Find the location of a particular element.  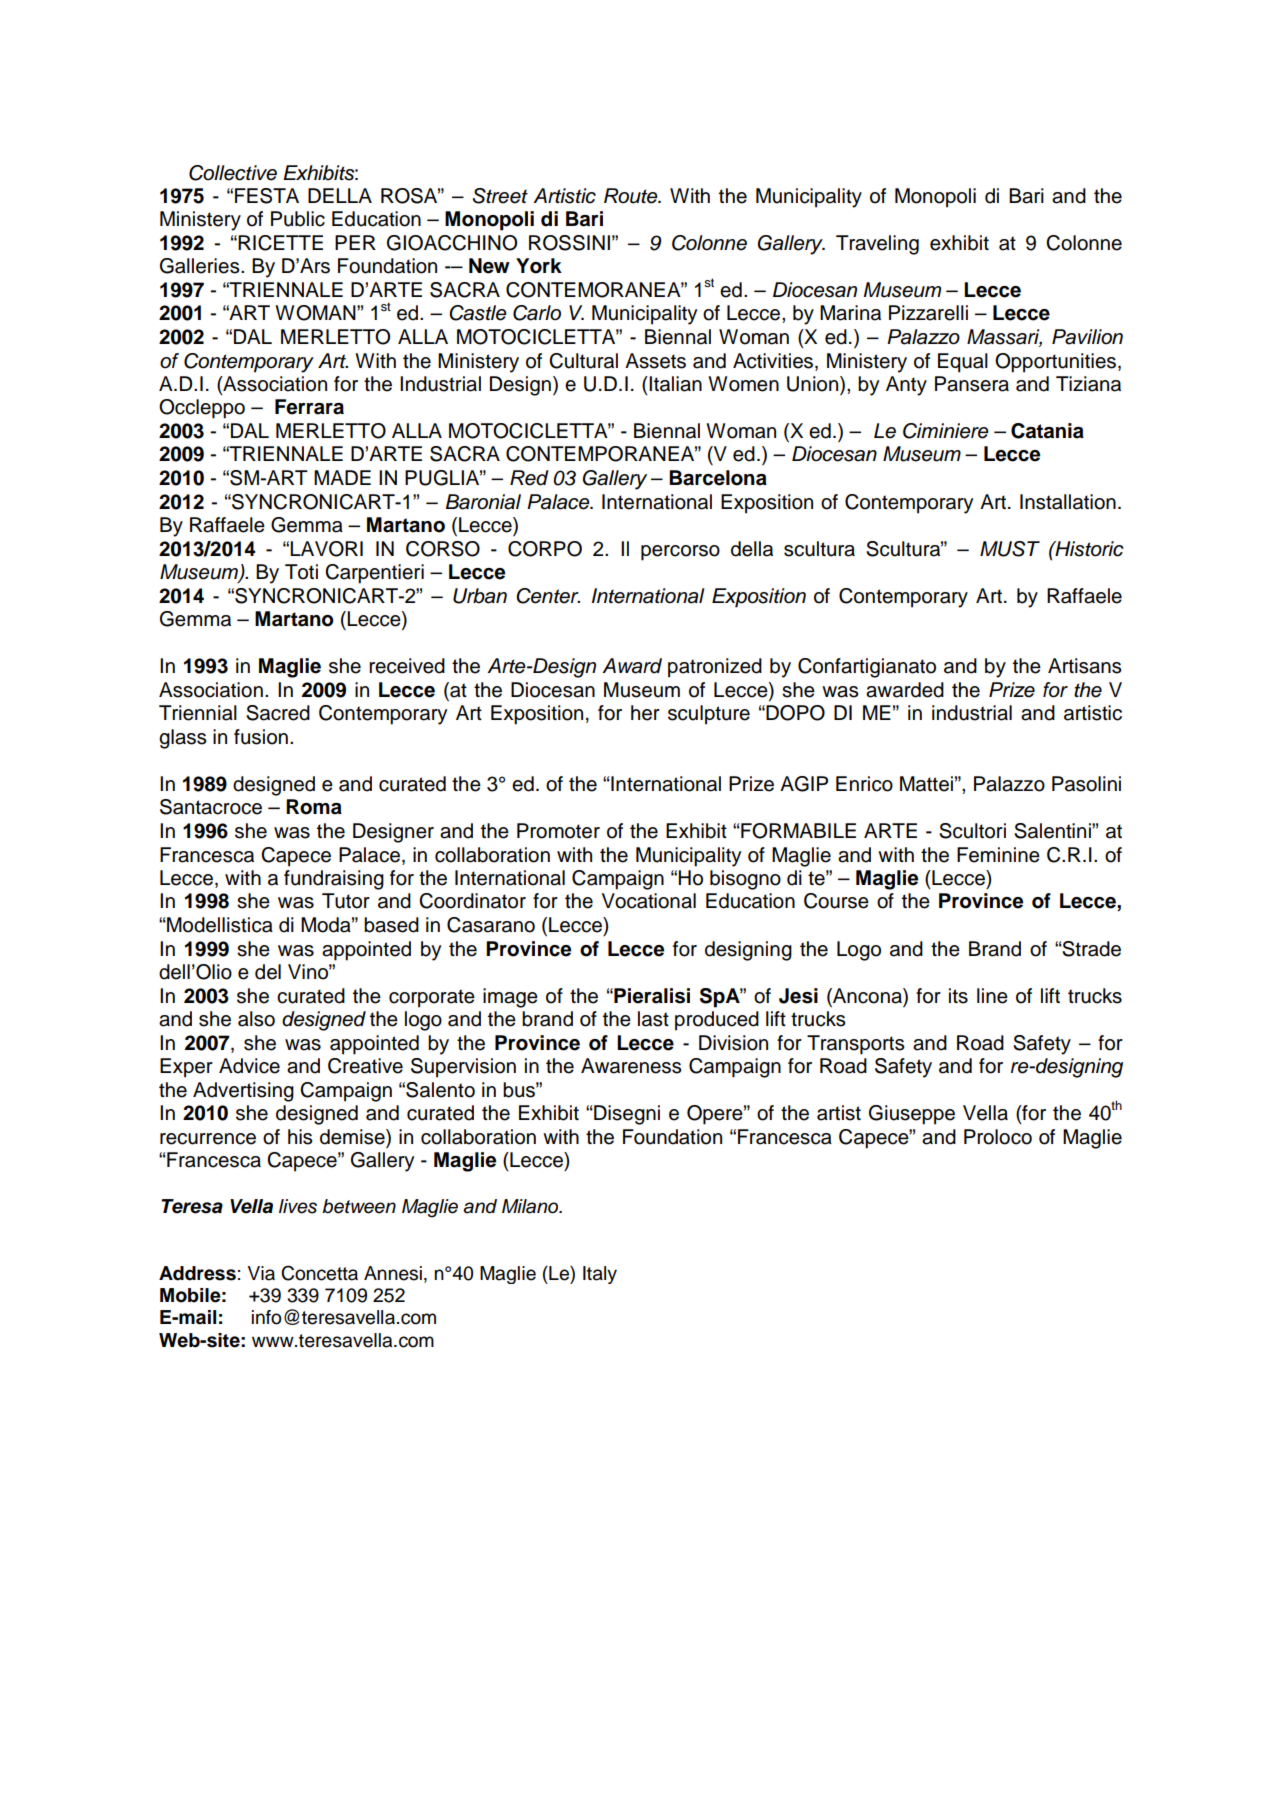

fundraising is located at coordinates (334, 880).
